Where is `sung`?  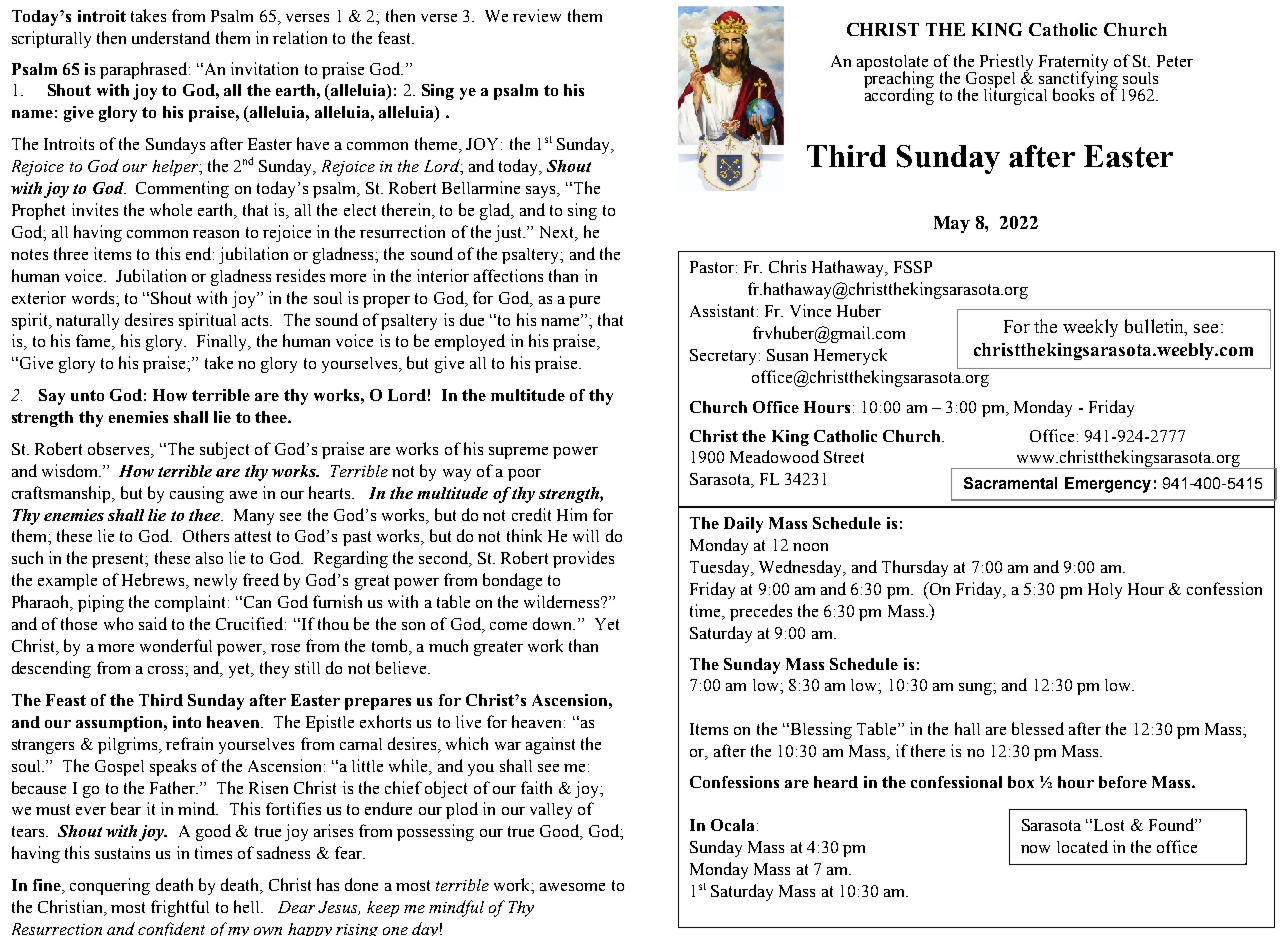 sung is located at coordinates (976, 689).
